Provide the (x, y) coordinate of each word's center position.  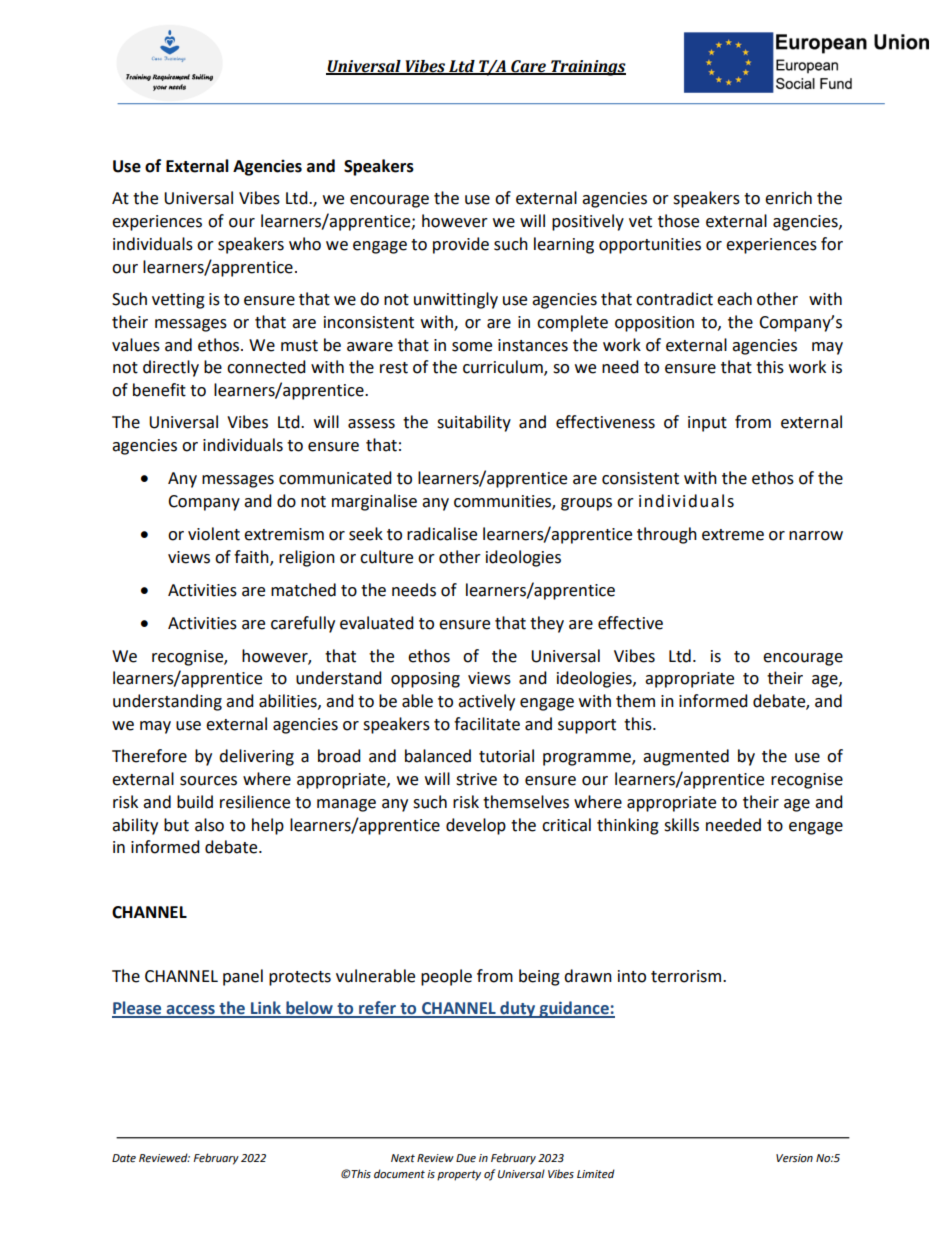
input (707, 424)
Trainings (587, 68)
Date (124, 1158)
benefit (159, 390)
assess (371, 424)
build (195, 802)
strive (476, 779)
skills (681, 825)
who (305, 244)
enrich (788, 198)
